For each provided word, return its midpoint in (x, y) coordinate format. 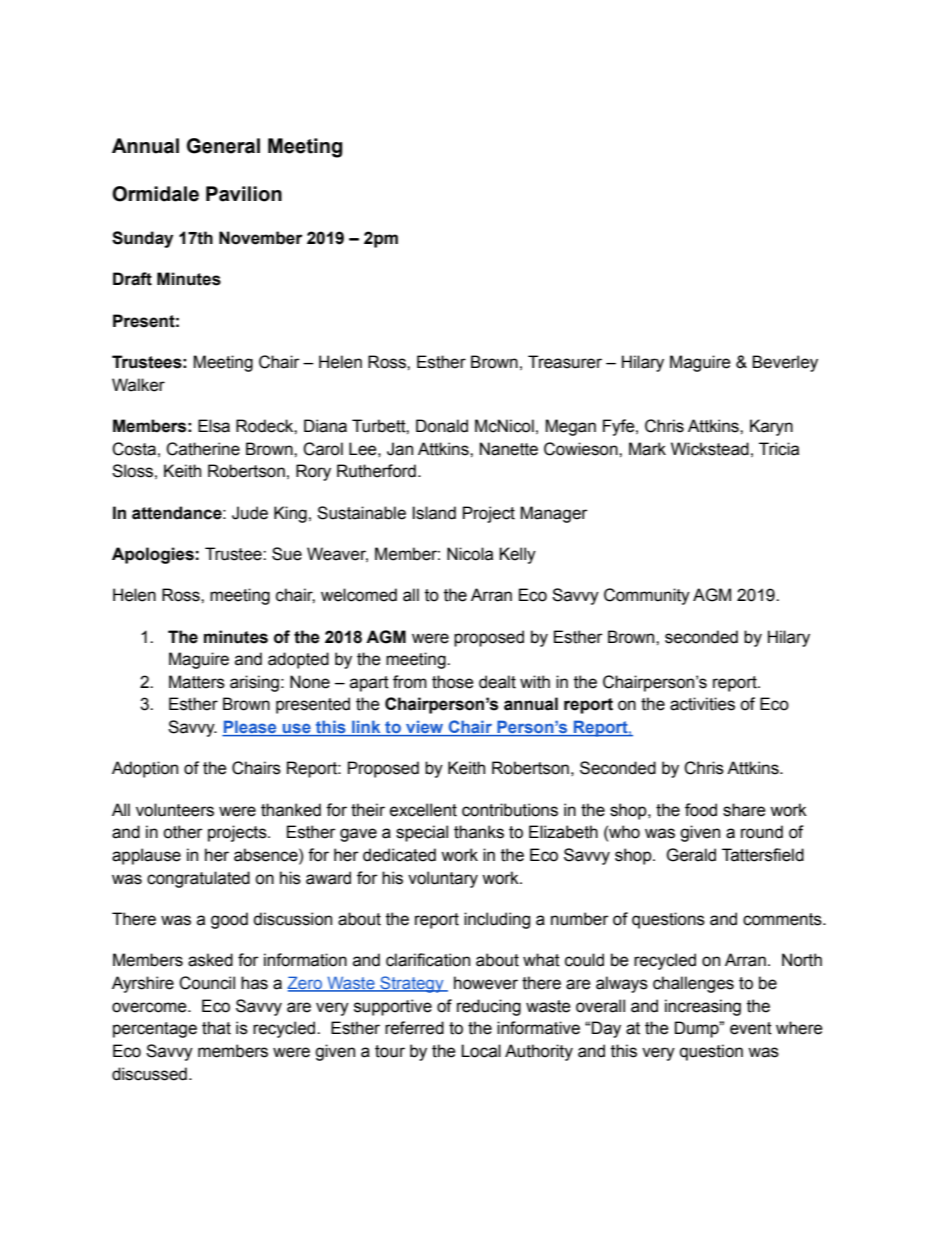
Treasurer (565, 362)
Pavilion (244, 194)
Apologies (153, 555)
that (216, 1028)
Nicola (470, 554)
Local (481, 1051)
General (223, 146)
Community (647, 596)
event (751, 1028)
